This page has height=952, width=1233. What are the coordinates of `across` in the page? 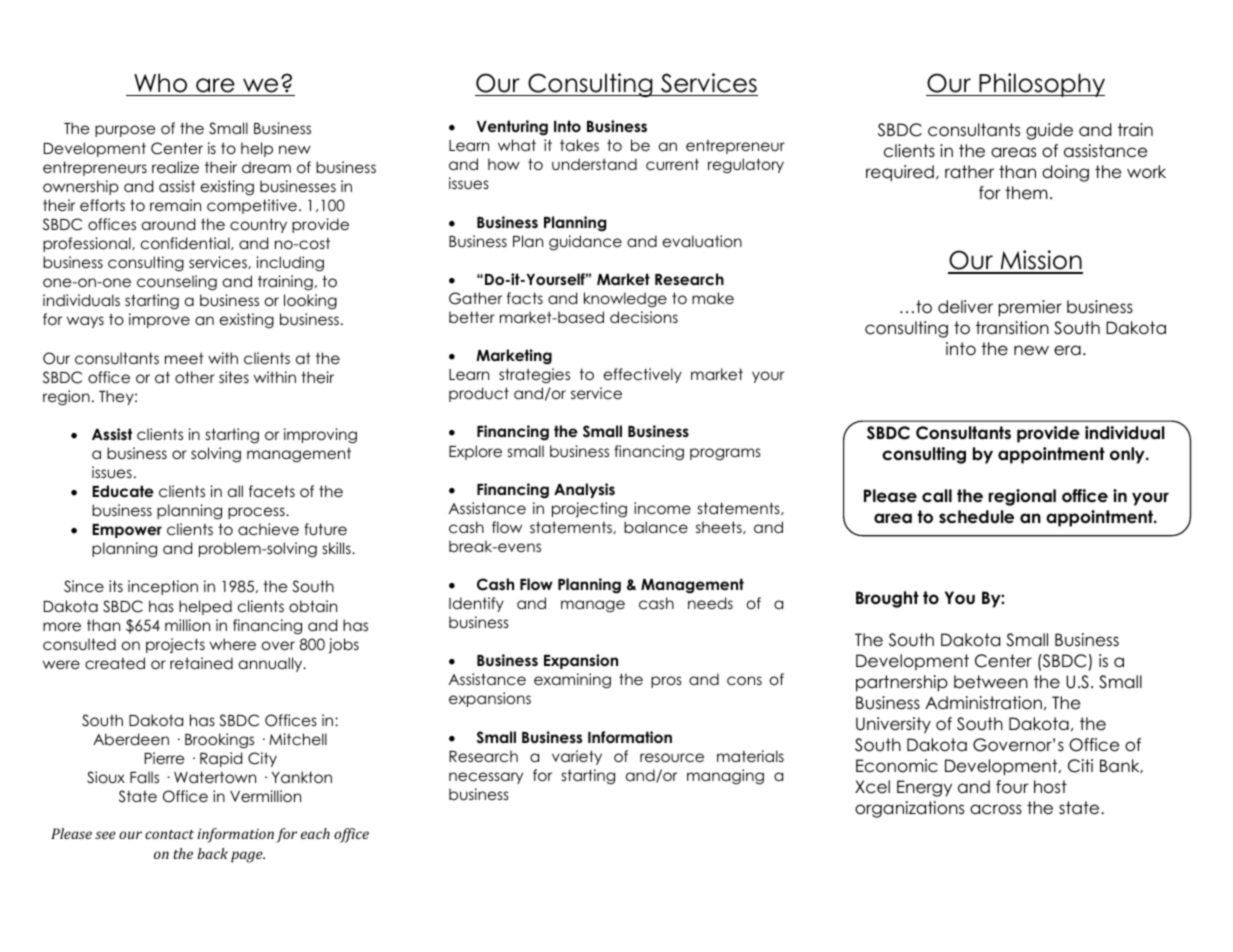 It's located at (996, 809).
